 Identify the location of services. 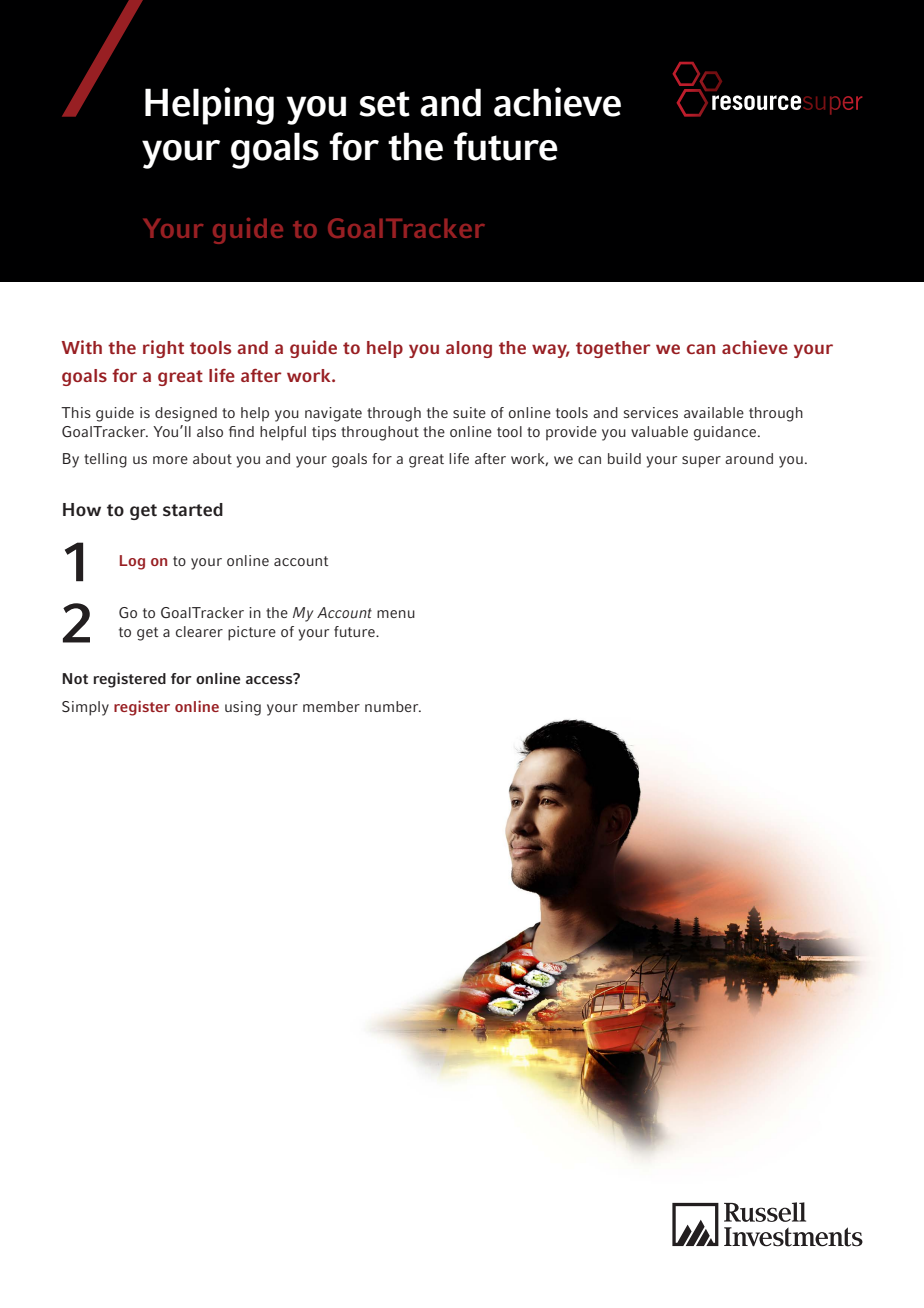
(651, 412).
